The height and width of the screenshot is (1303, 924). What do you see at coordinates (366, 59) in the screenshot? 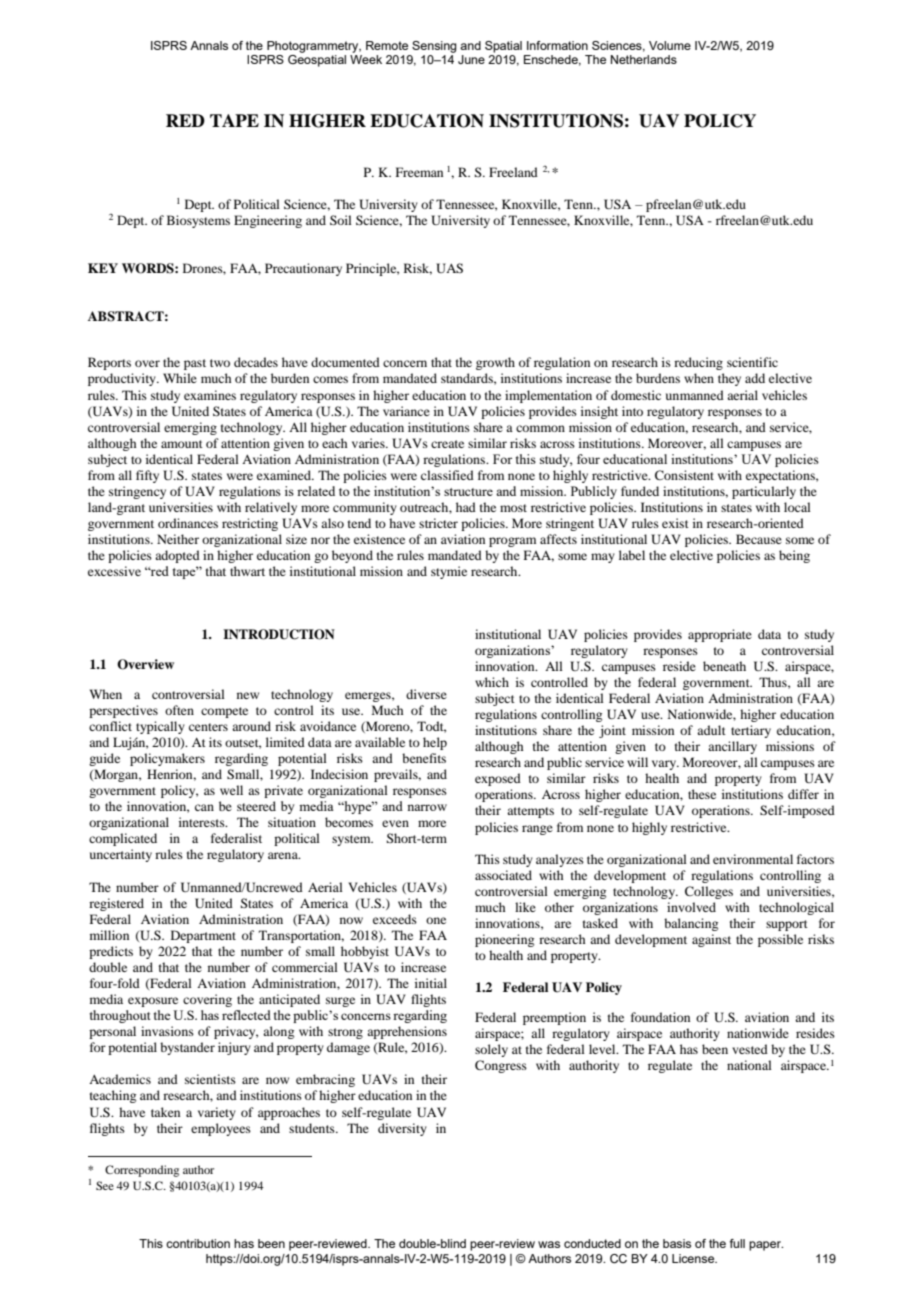
I see `Week` at bounding box center [366, 59].
